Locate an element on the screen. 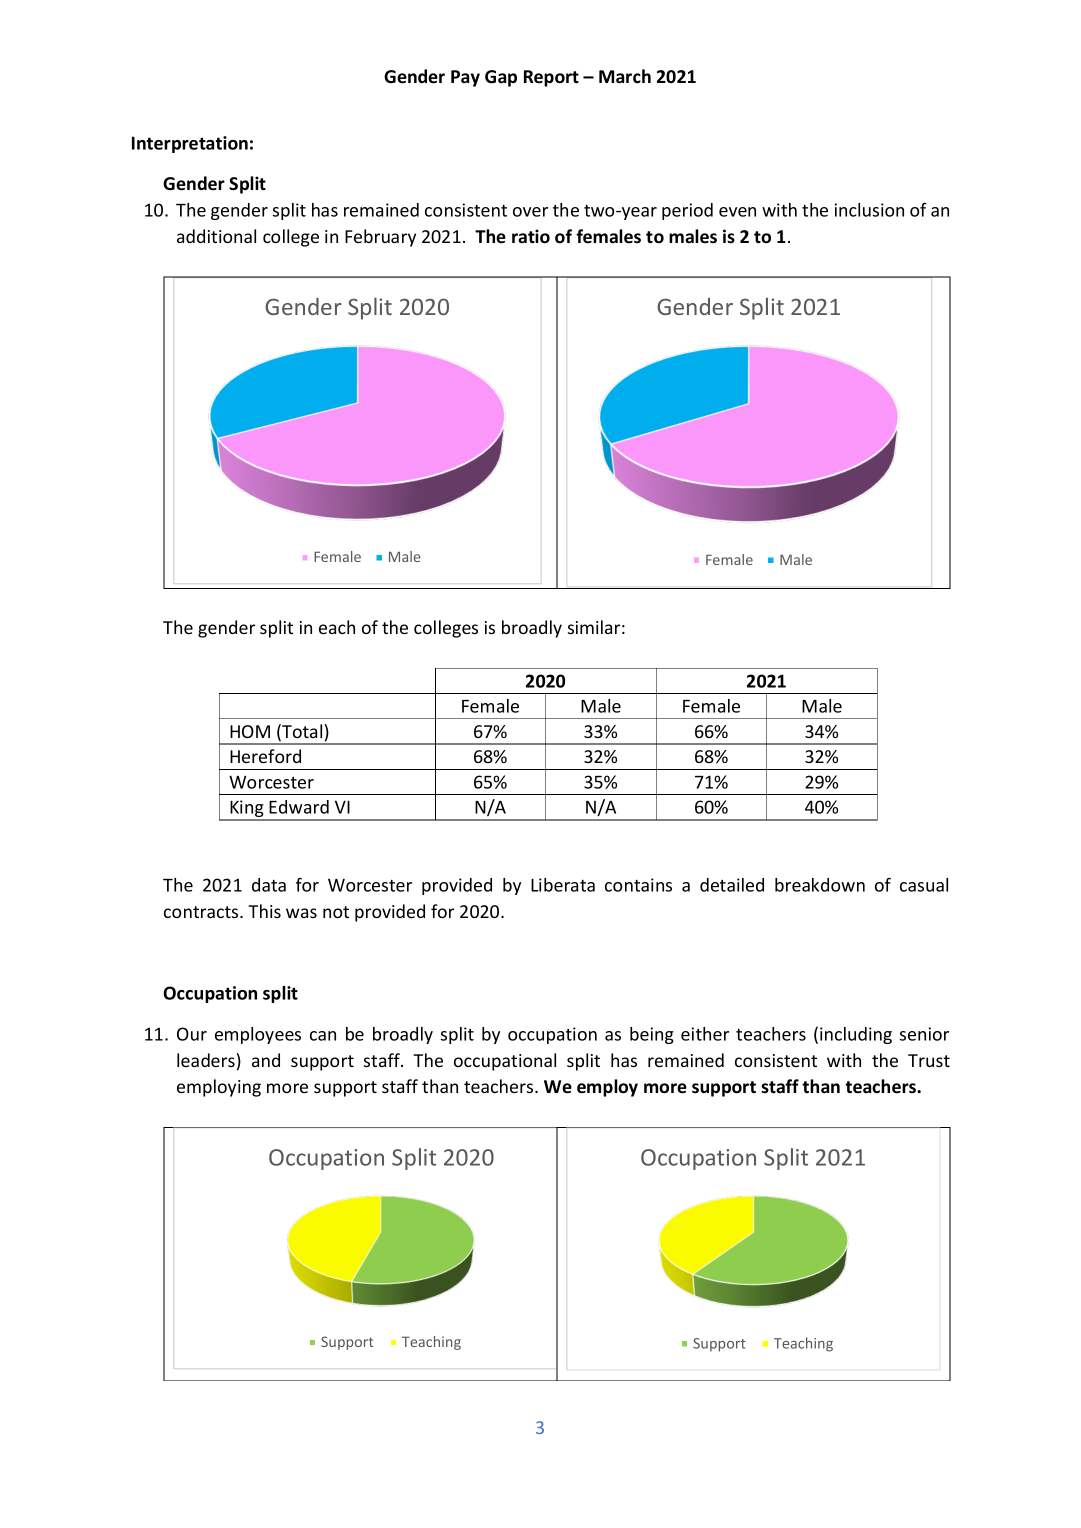  Interpretation is located at coordinates (190, 144).
